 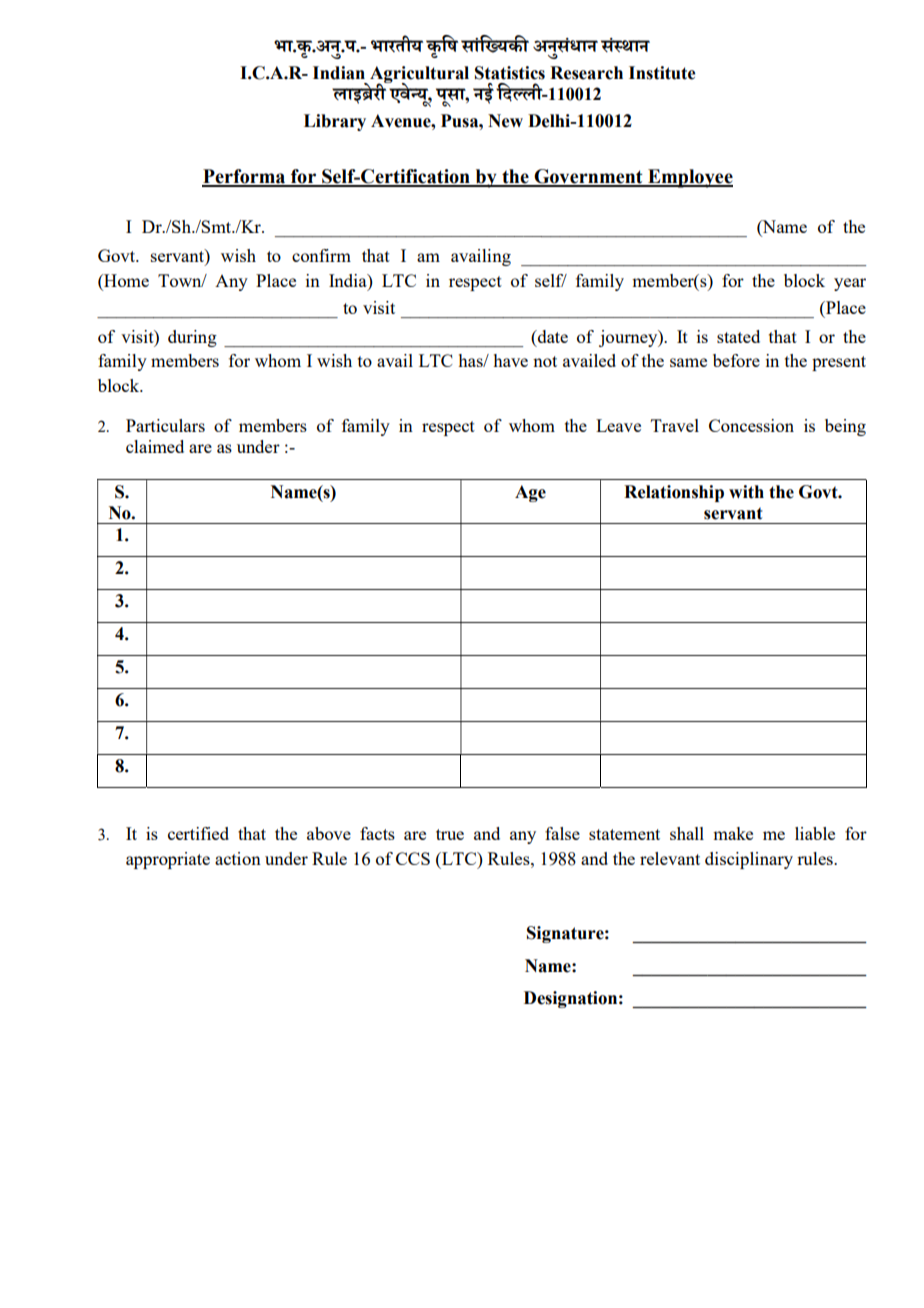 What do you see at coordinates (530, 493) in the screenshot?
I see `Age` at bounding box center [530, 493].
